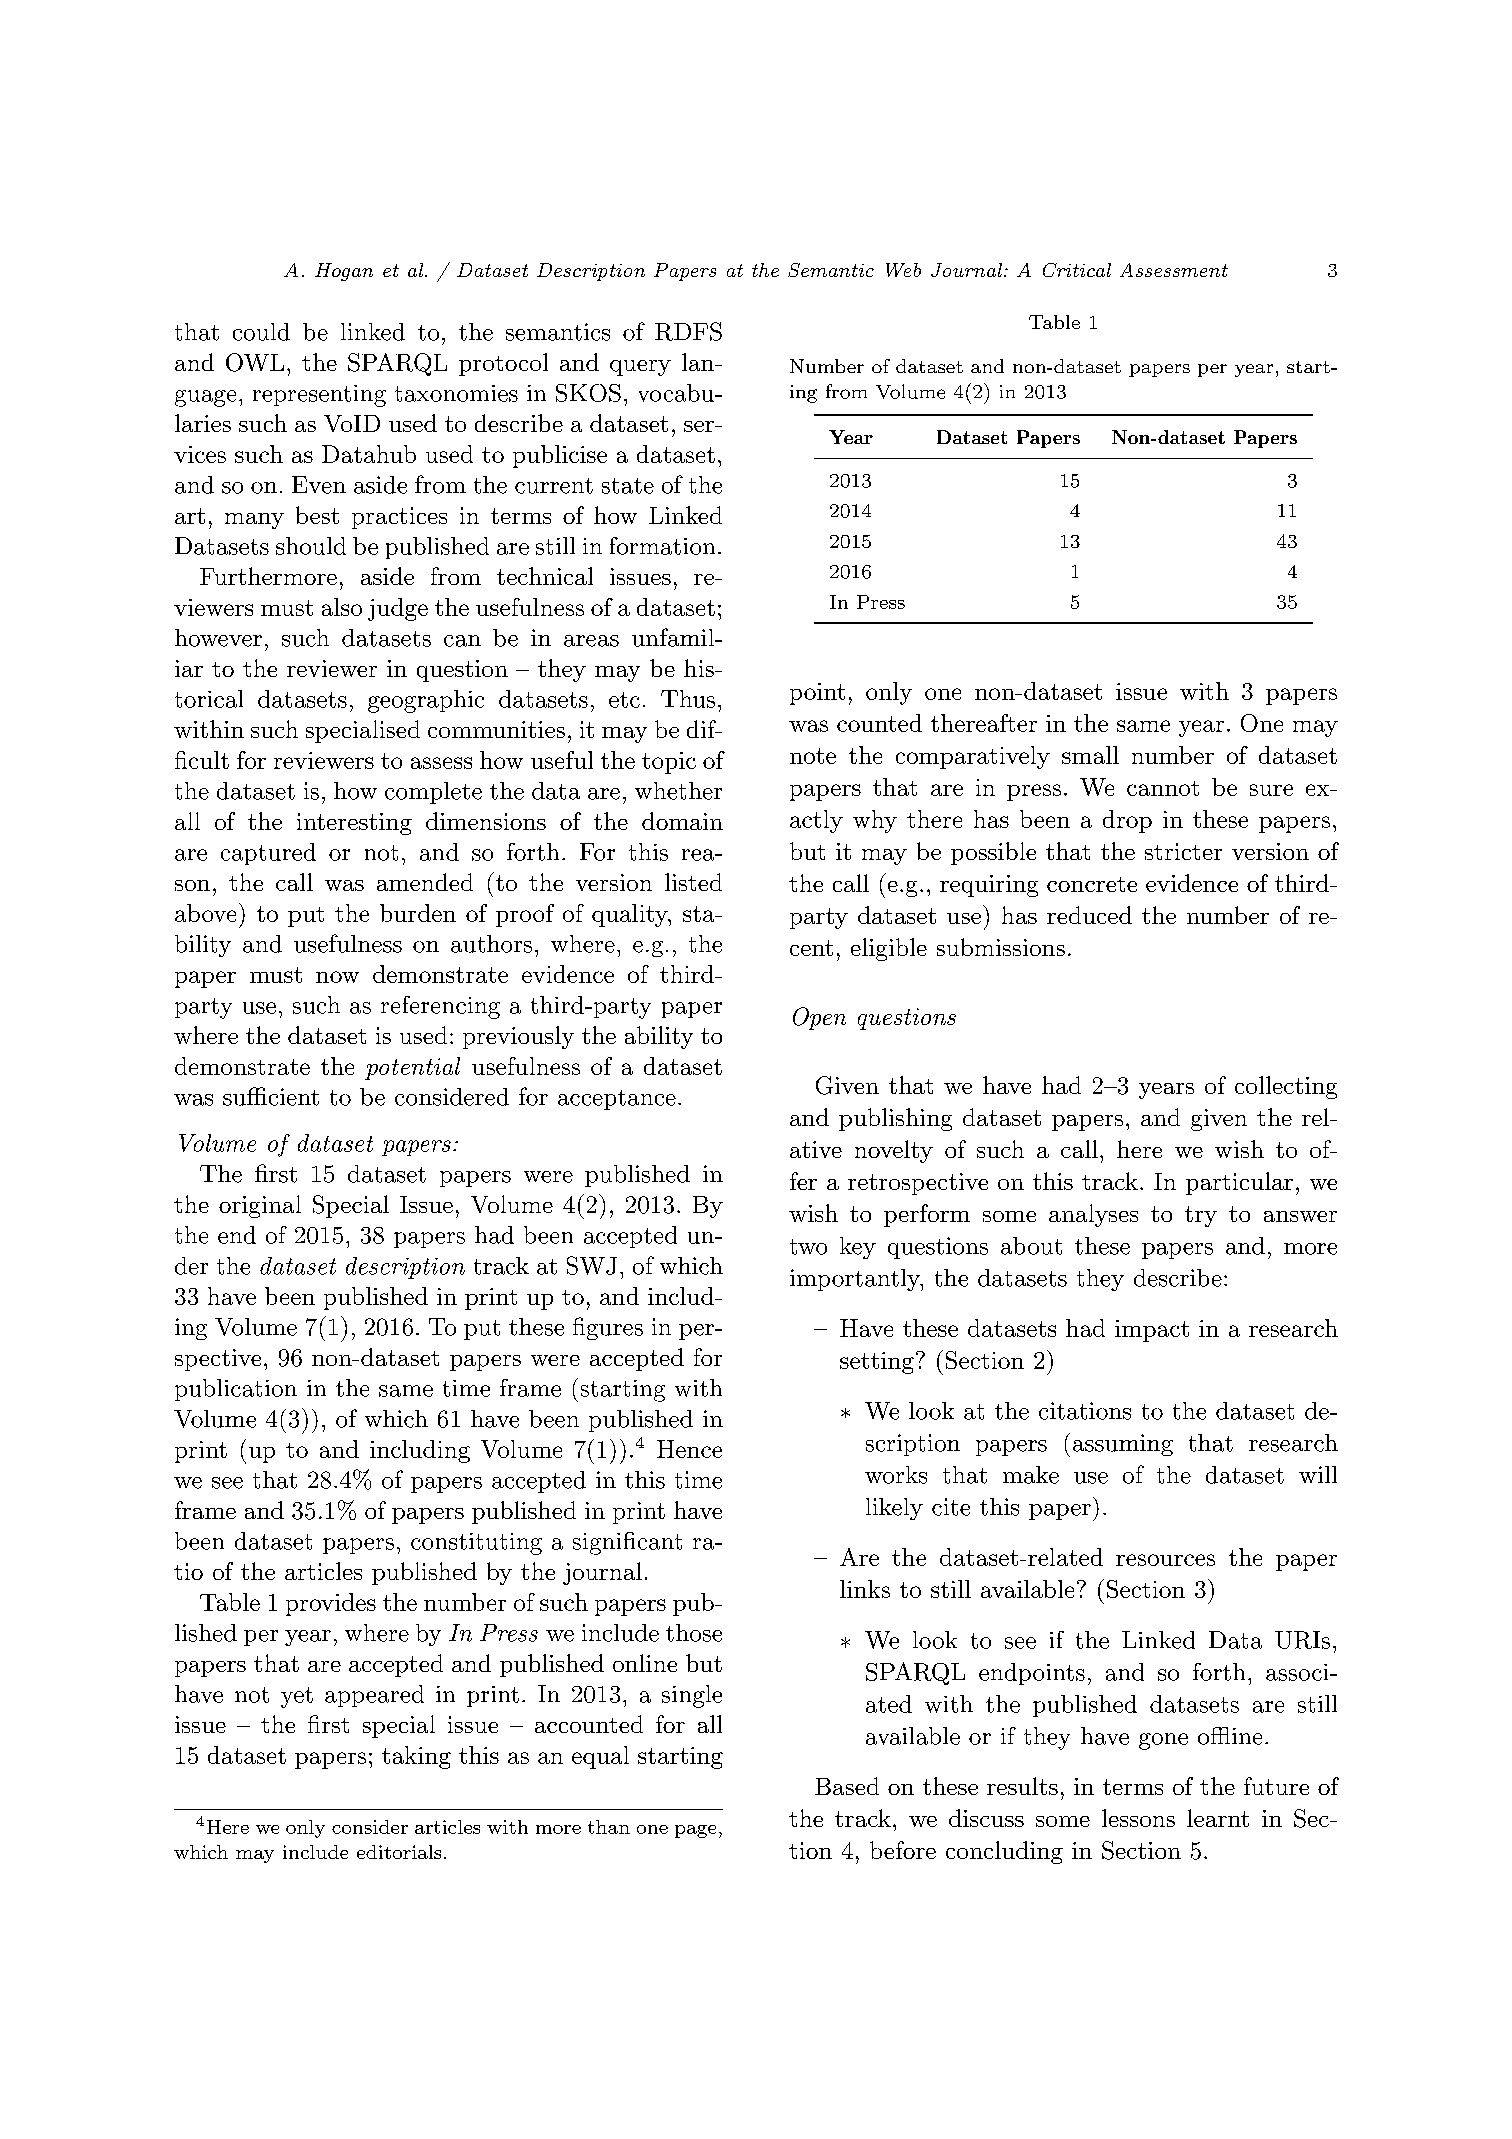 This screenshot has height=2139, width=1512. I want to click on page, so click(695, 1831).
